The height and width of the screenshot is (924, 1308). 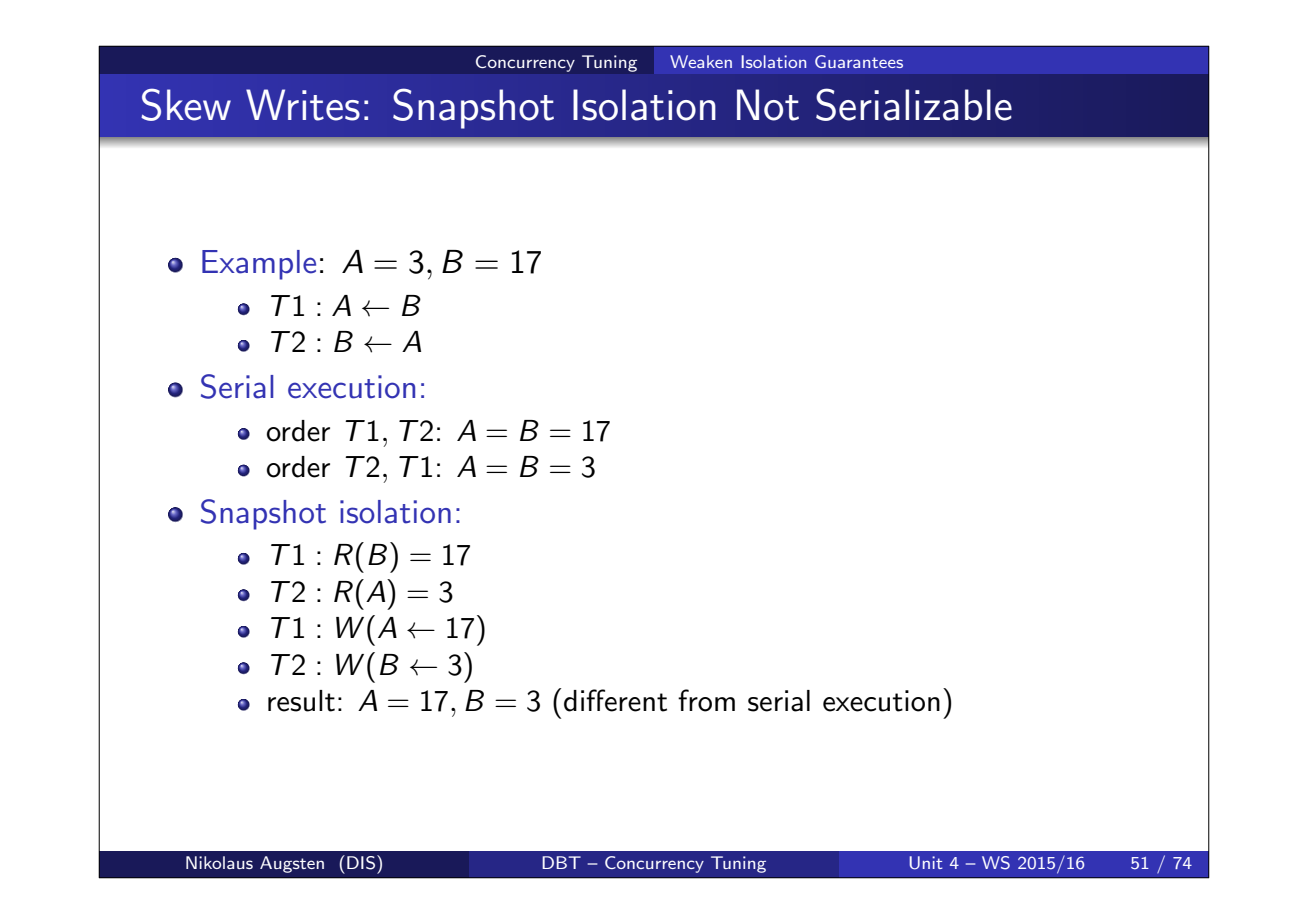 What do you see at coordinates (701, 61) in the screenshot?
I see `Weaken` at bounding box center [701, 61].
